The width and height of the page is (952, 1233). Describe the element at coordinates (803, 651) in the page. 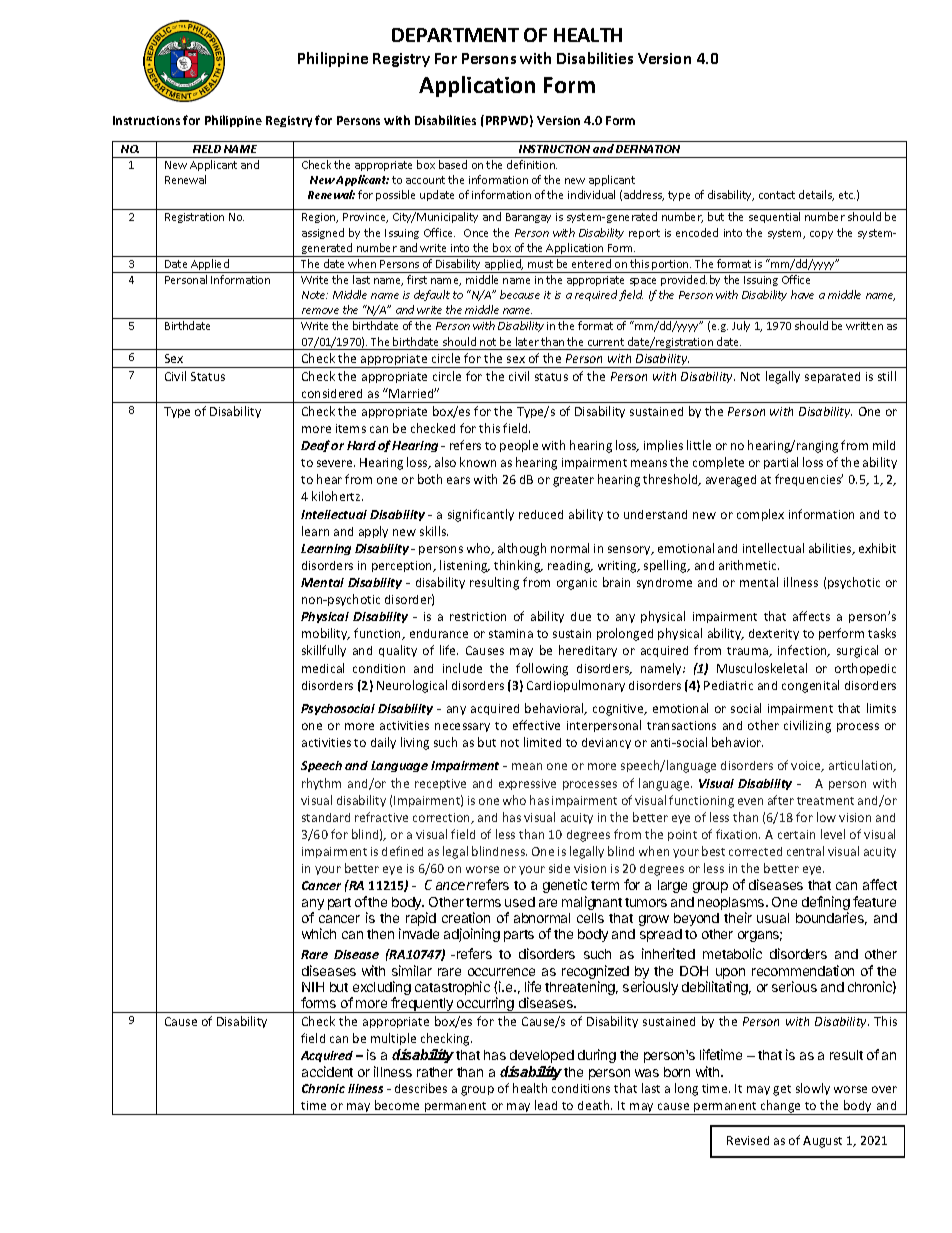

I see `infection` at that location.
